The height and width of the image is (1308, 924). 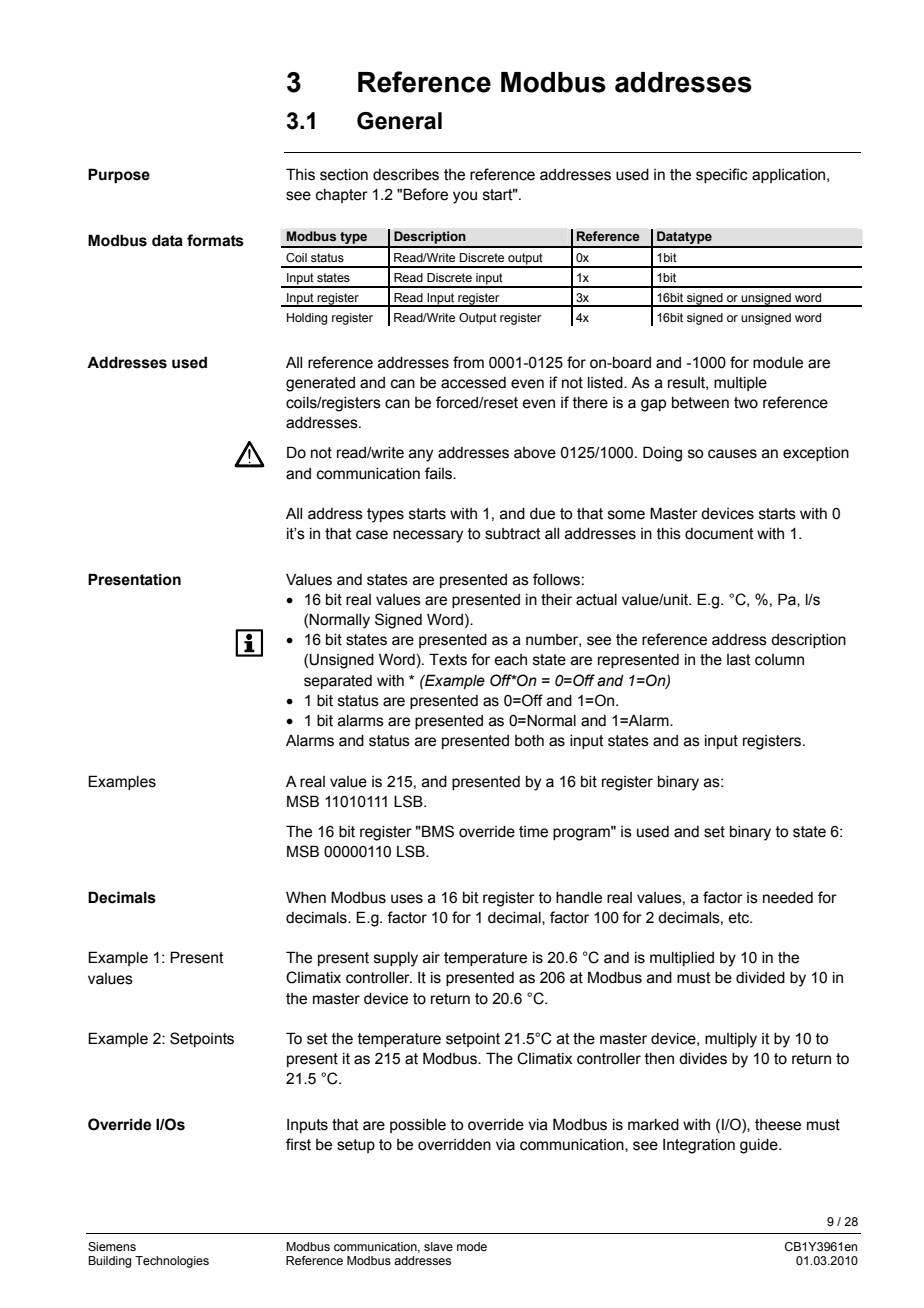 I want to click on Technologies, so click(x=172, y=1262).
